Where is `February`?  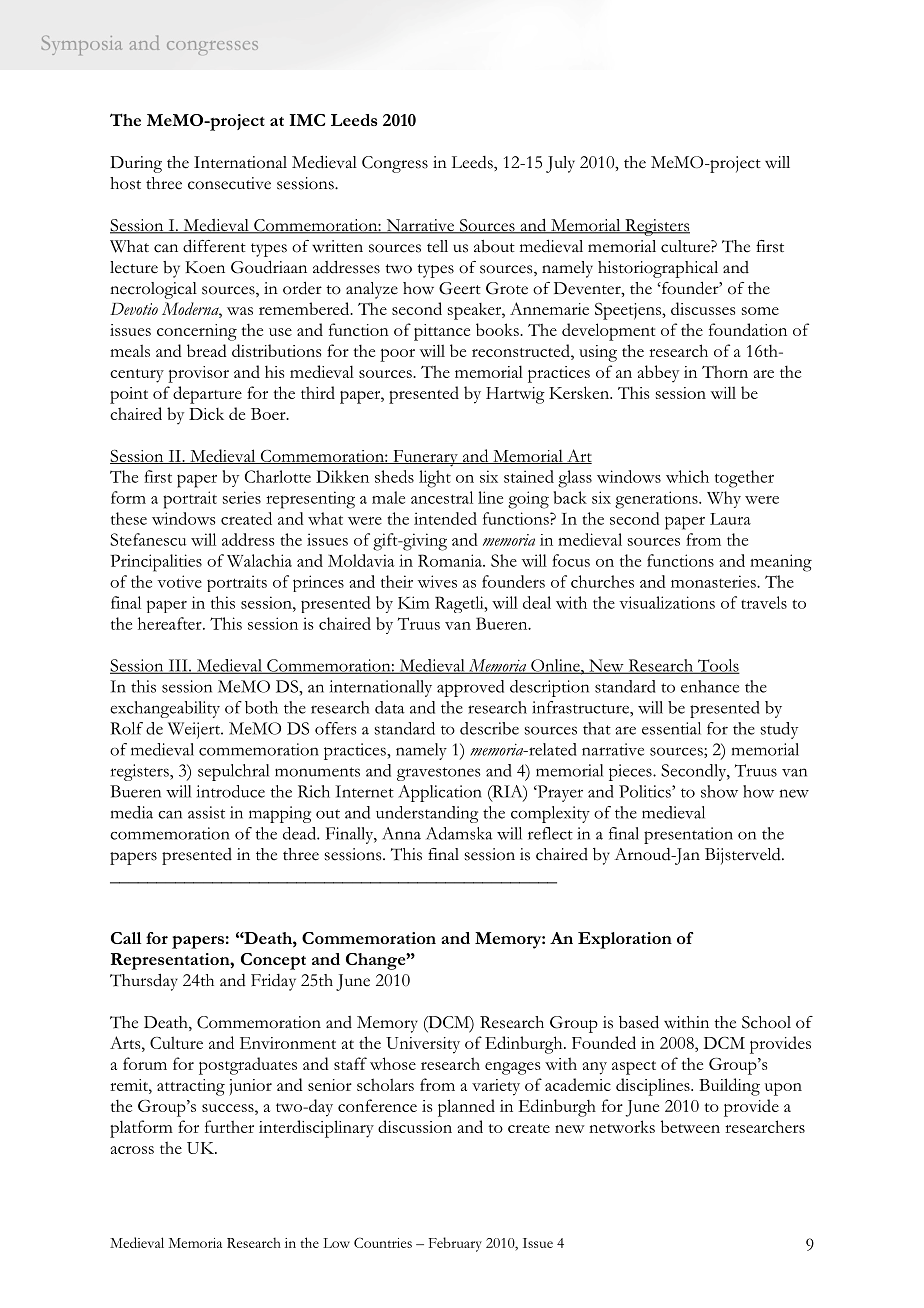
February is located at coordinates (455, 1244).
